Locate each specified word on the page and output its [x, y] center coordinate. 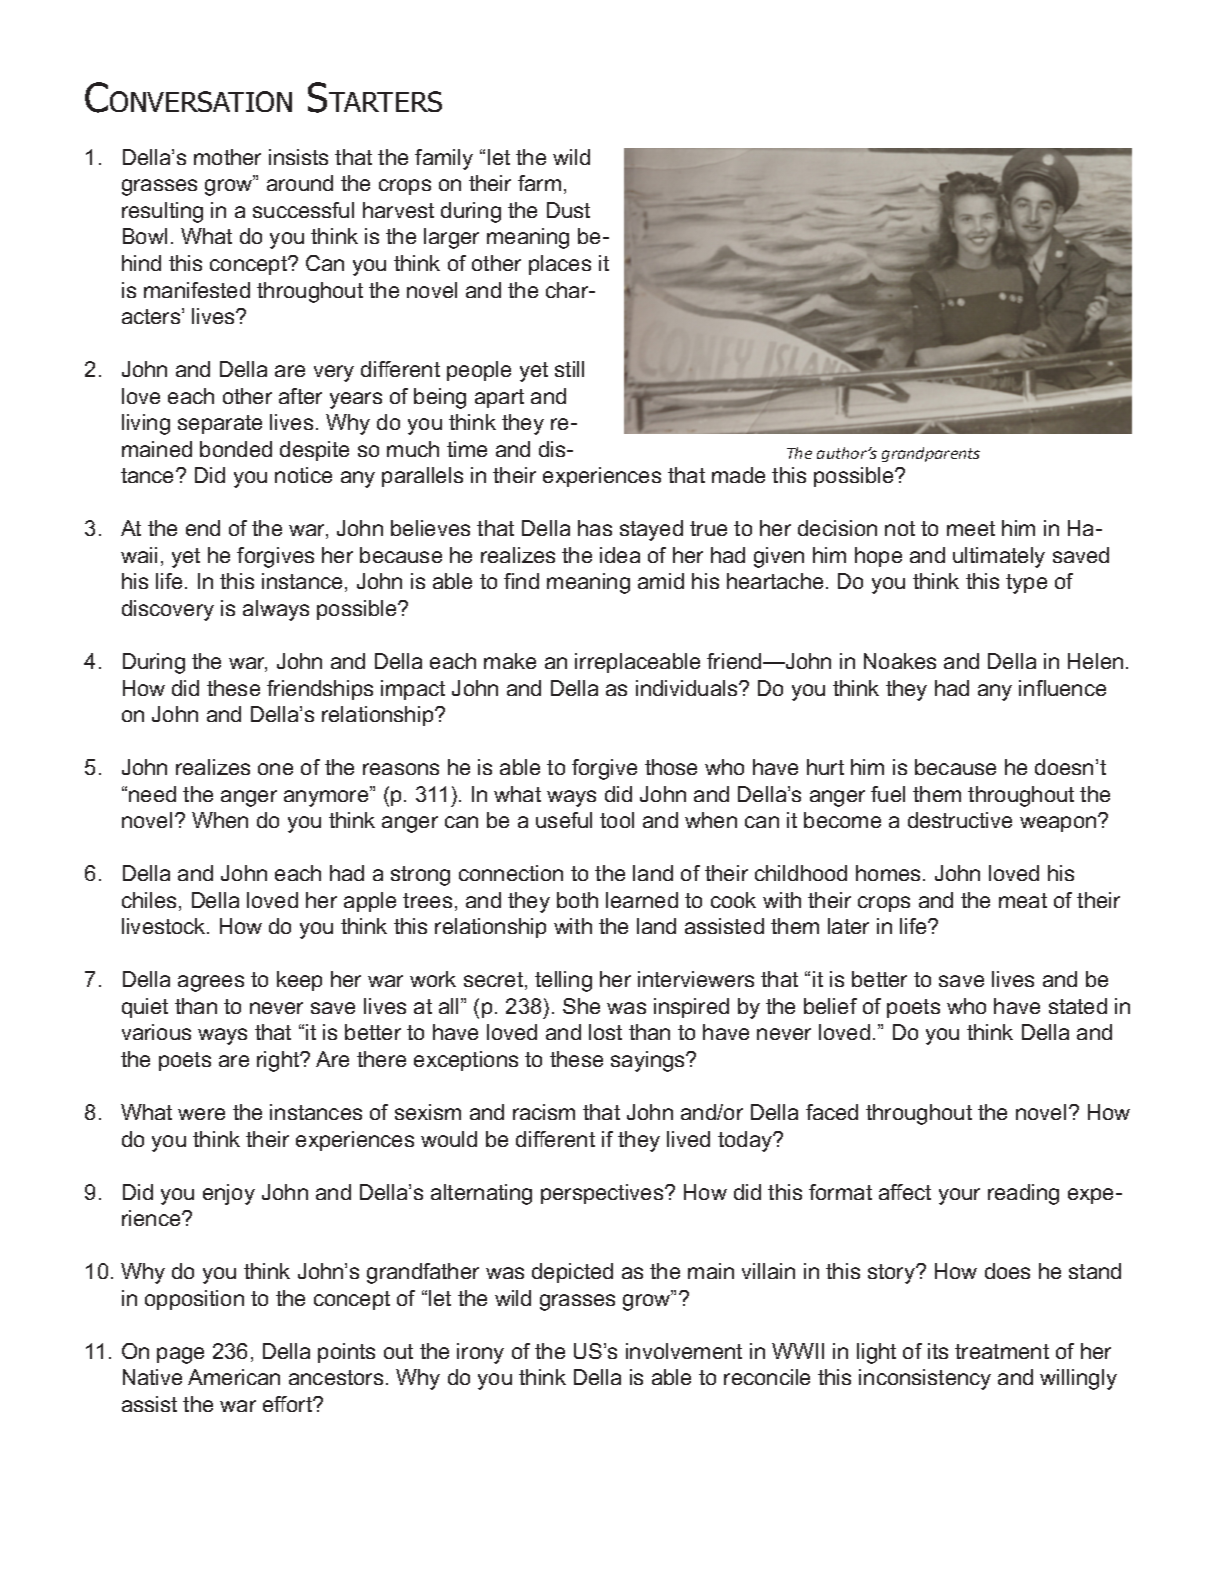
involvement [684, 1351]
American [234, 1377]
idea [620, 555]
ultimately [999, 557]
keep [299, 981]
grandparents [931, 454]
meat [1023, 900]
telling [563, 981]
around [300, 183]
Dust [568, 210]
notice [303, 475]
